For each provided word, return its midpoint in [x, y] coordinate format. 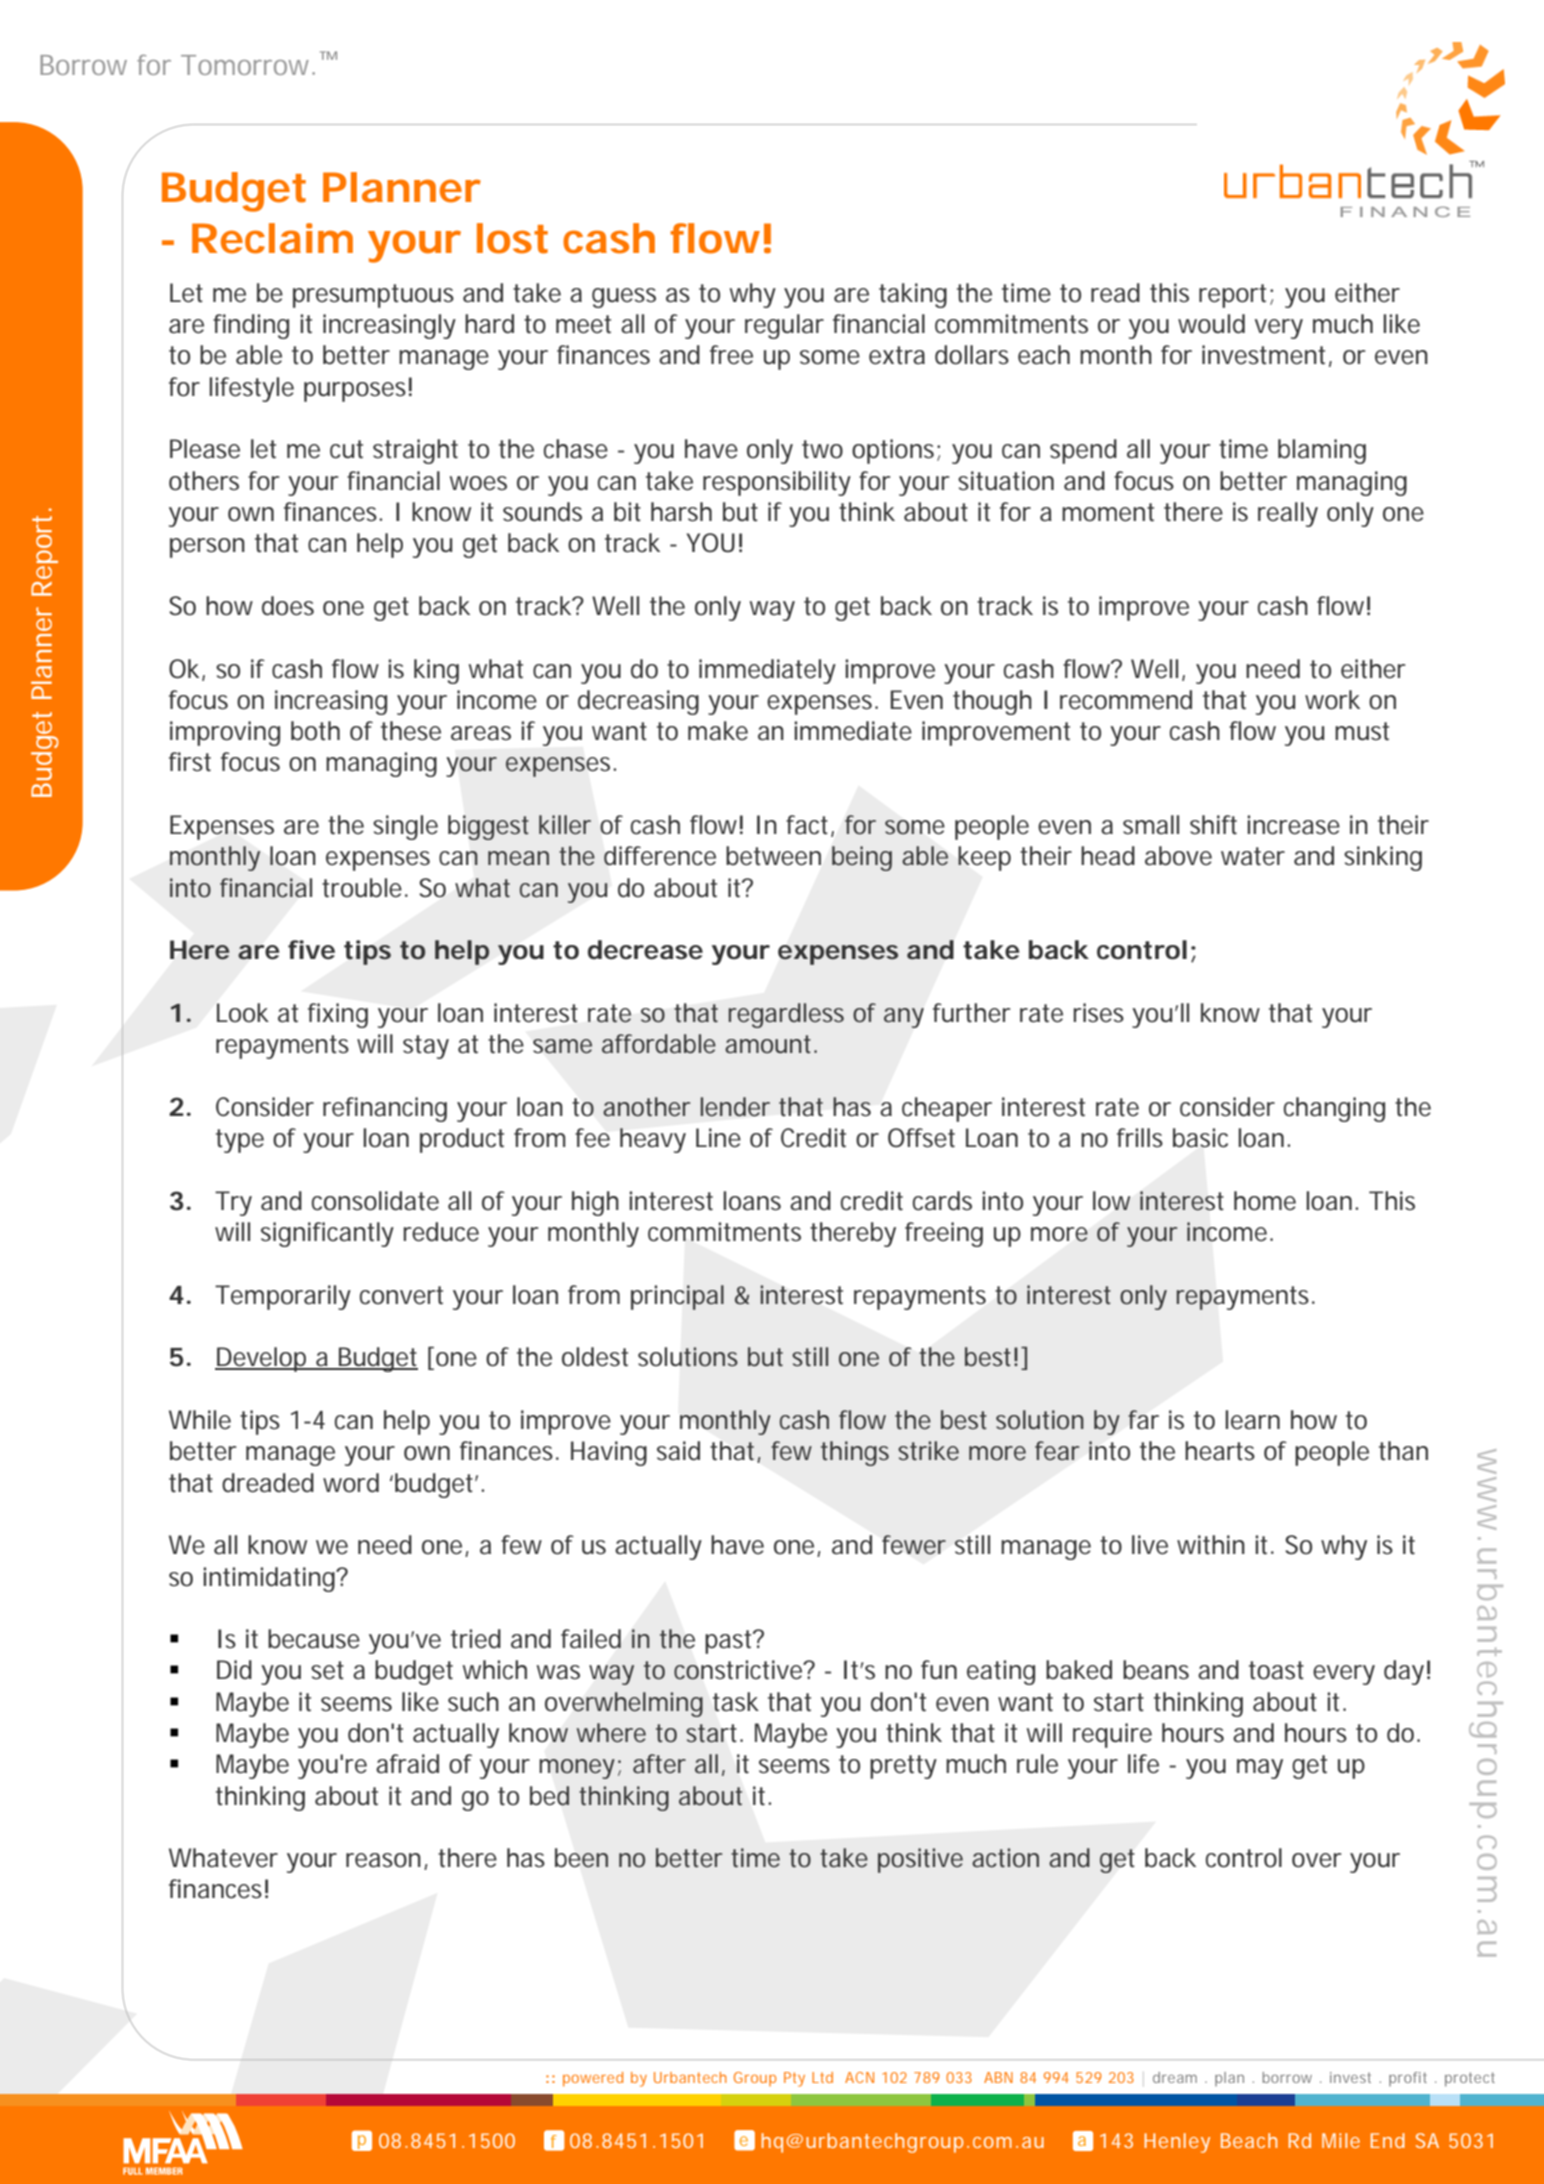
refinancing [385, 1109]
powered [593, 2079]
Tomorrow [248, 65]
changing [1334, 1109]
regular [784, 326]
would [1211, 324]
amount [770, 1044]
